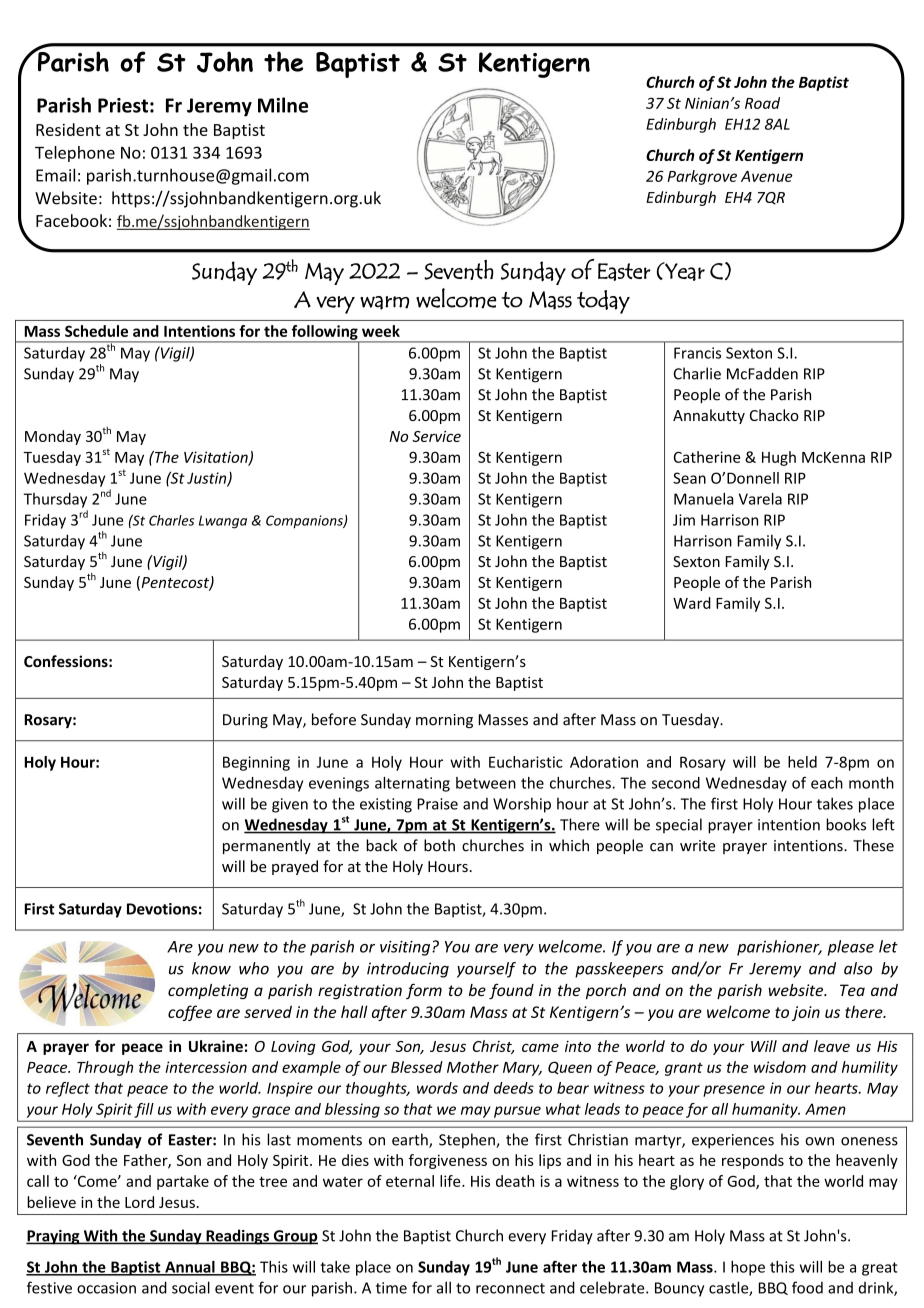 This screenshot has width=924, height=1308. What do you see at coordinates (208, 991) in the screenshot?
I see `completing` at bounding box center [208, 991].
